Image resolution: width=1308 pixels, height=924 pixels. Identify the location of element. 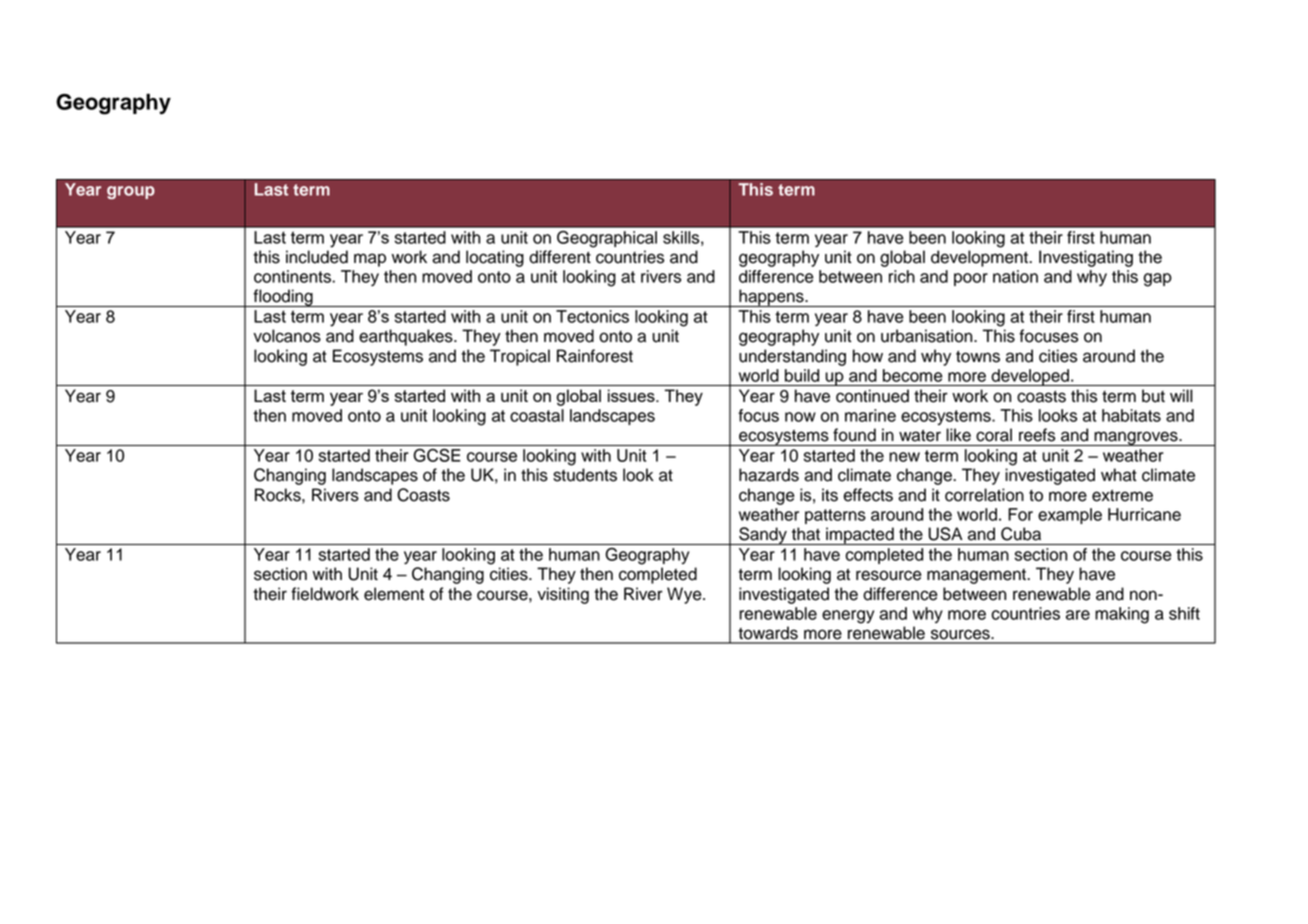
(394, 594).
